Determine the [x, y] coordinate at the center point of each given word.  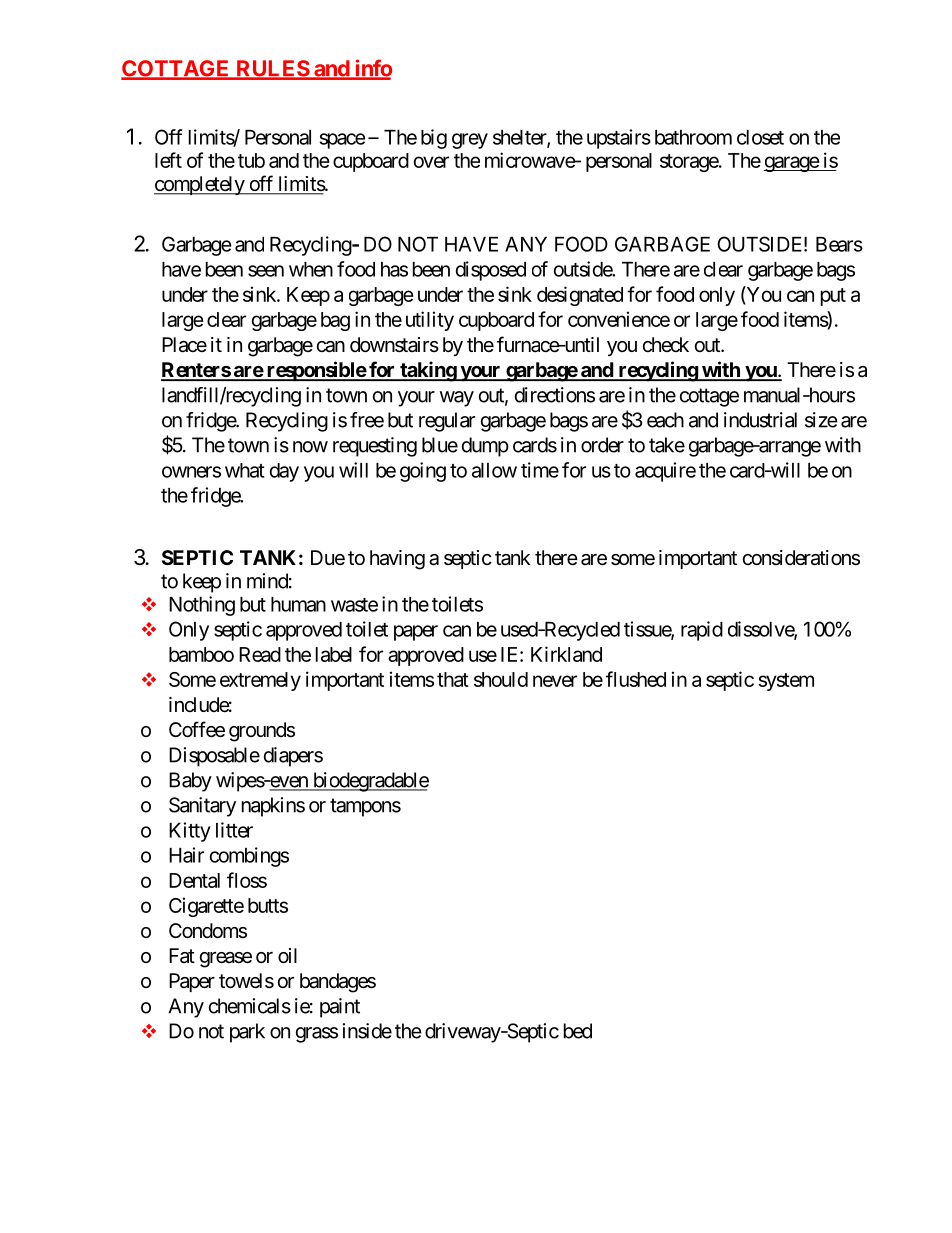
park [247, 1033]
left [168, 160]
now [310, 447]
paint [340, 1008]
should [501, 679]
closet [760, 137]
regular [447, 422]
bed [578, 1031]
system [786, 682]
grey [470, 141]
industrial [760, 420]
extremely [260, 681]
